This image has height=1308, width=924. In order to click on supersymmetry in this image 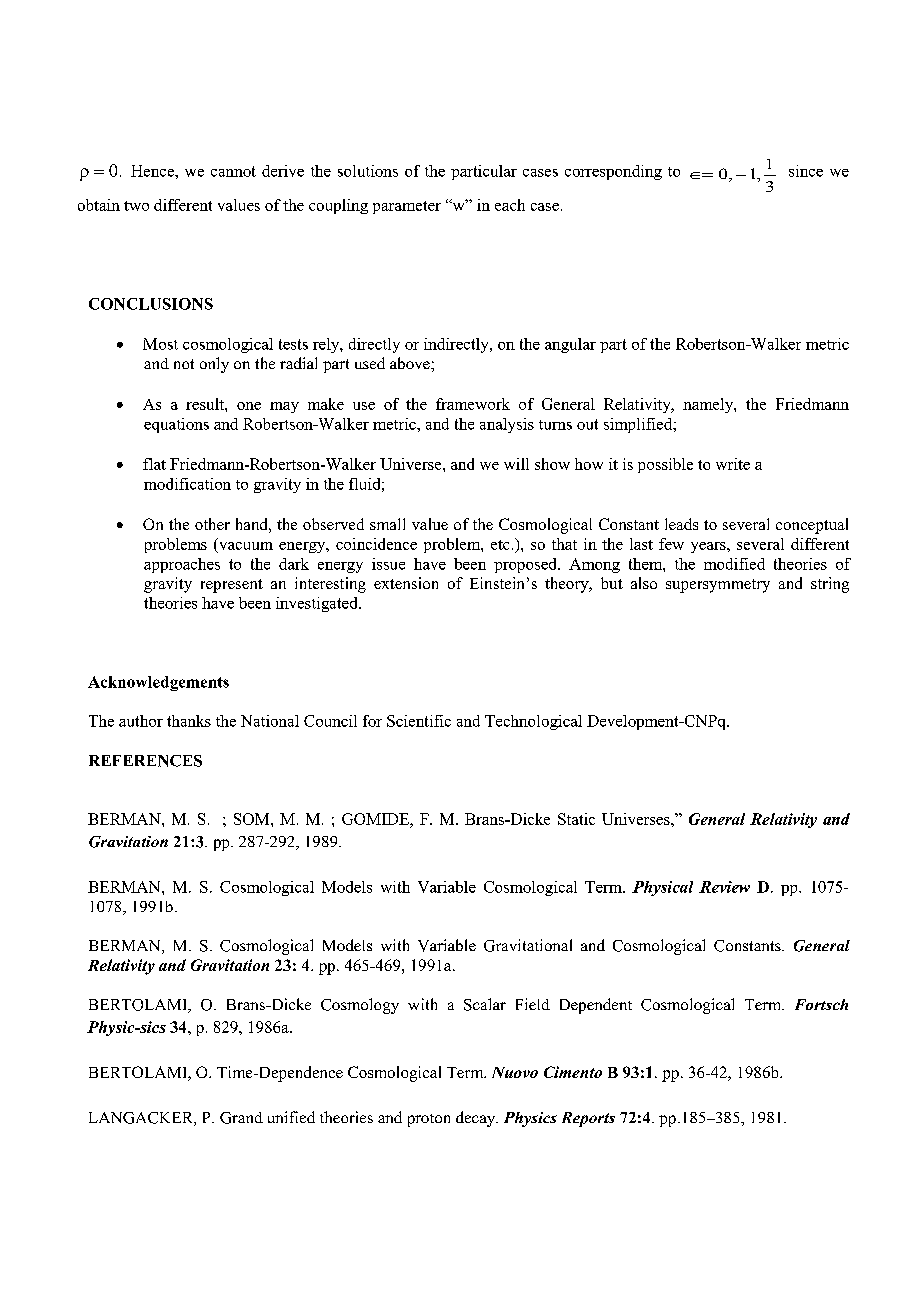, I will do `click(718, 586)`.
